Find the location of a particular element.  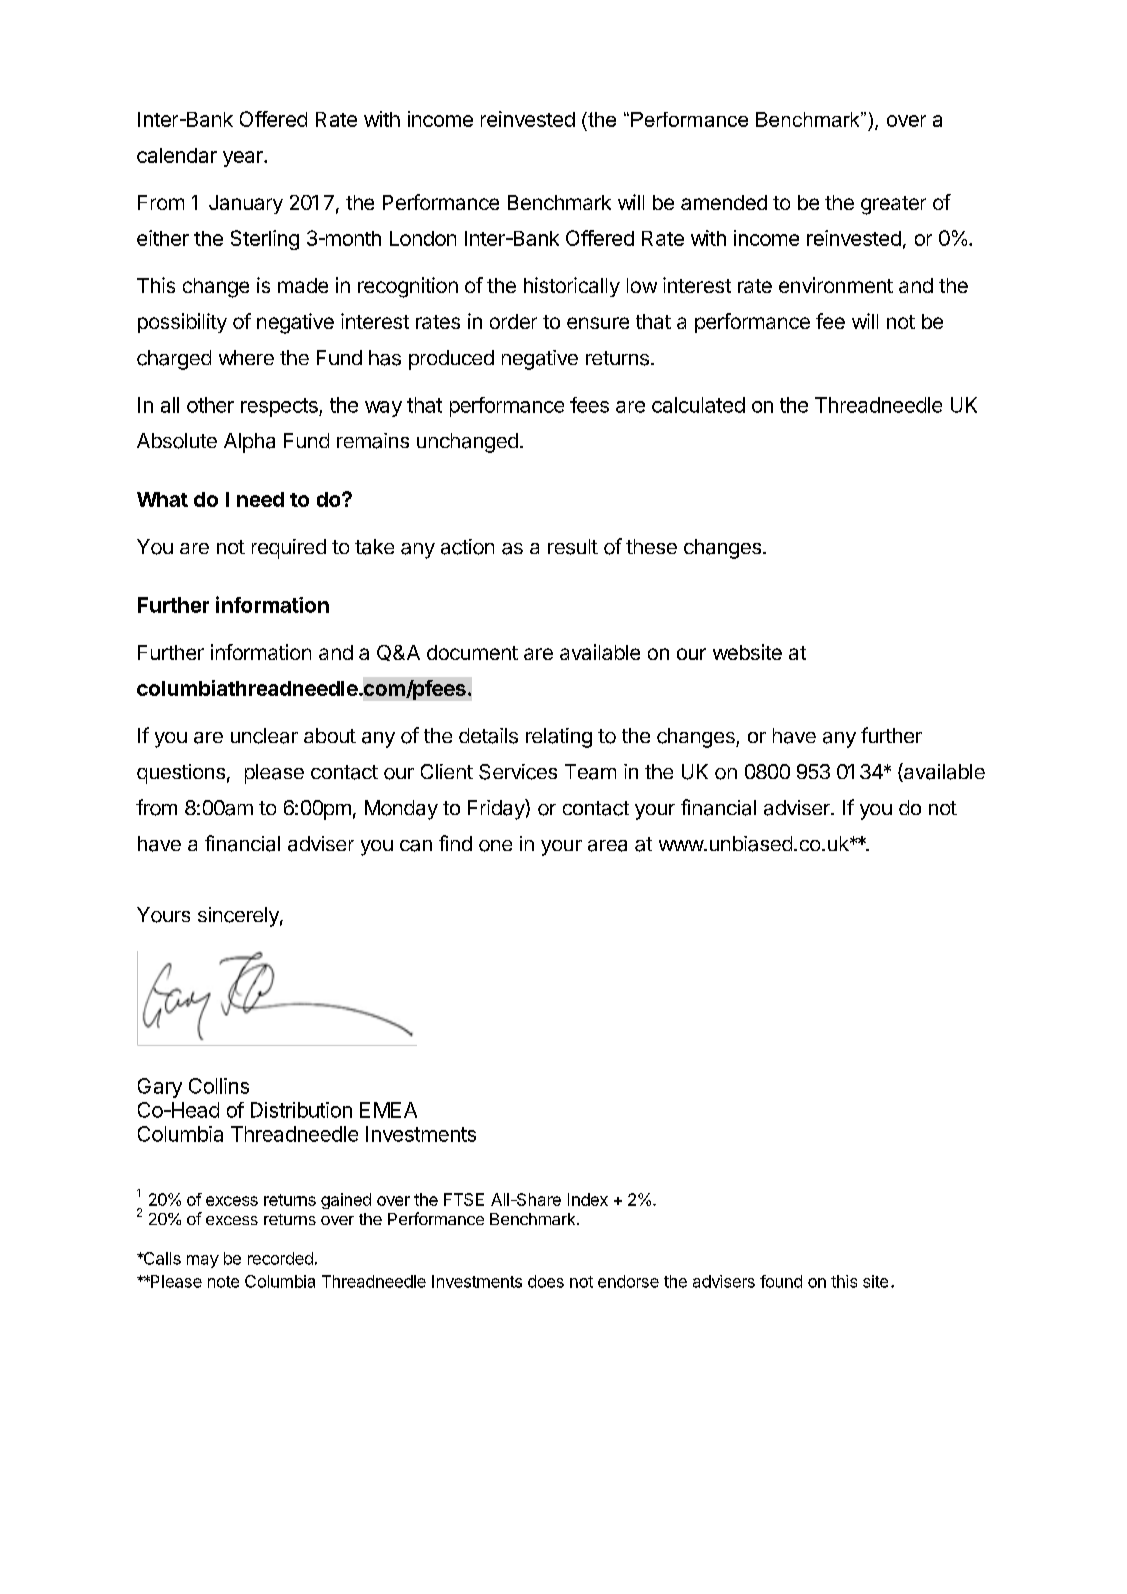

Collins is located at coordinates (219, 1086).
